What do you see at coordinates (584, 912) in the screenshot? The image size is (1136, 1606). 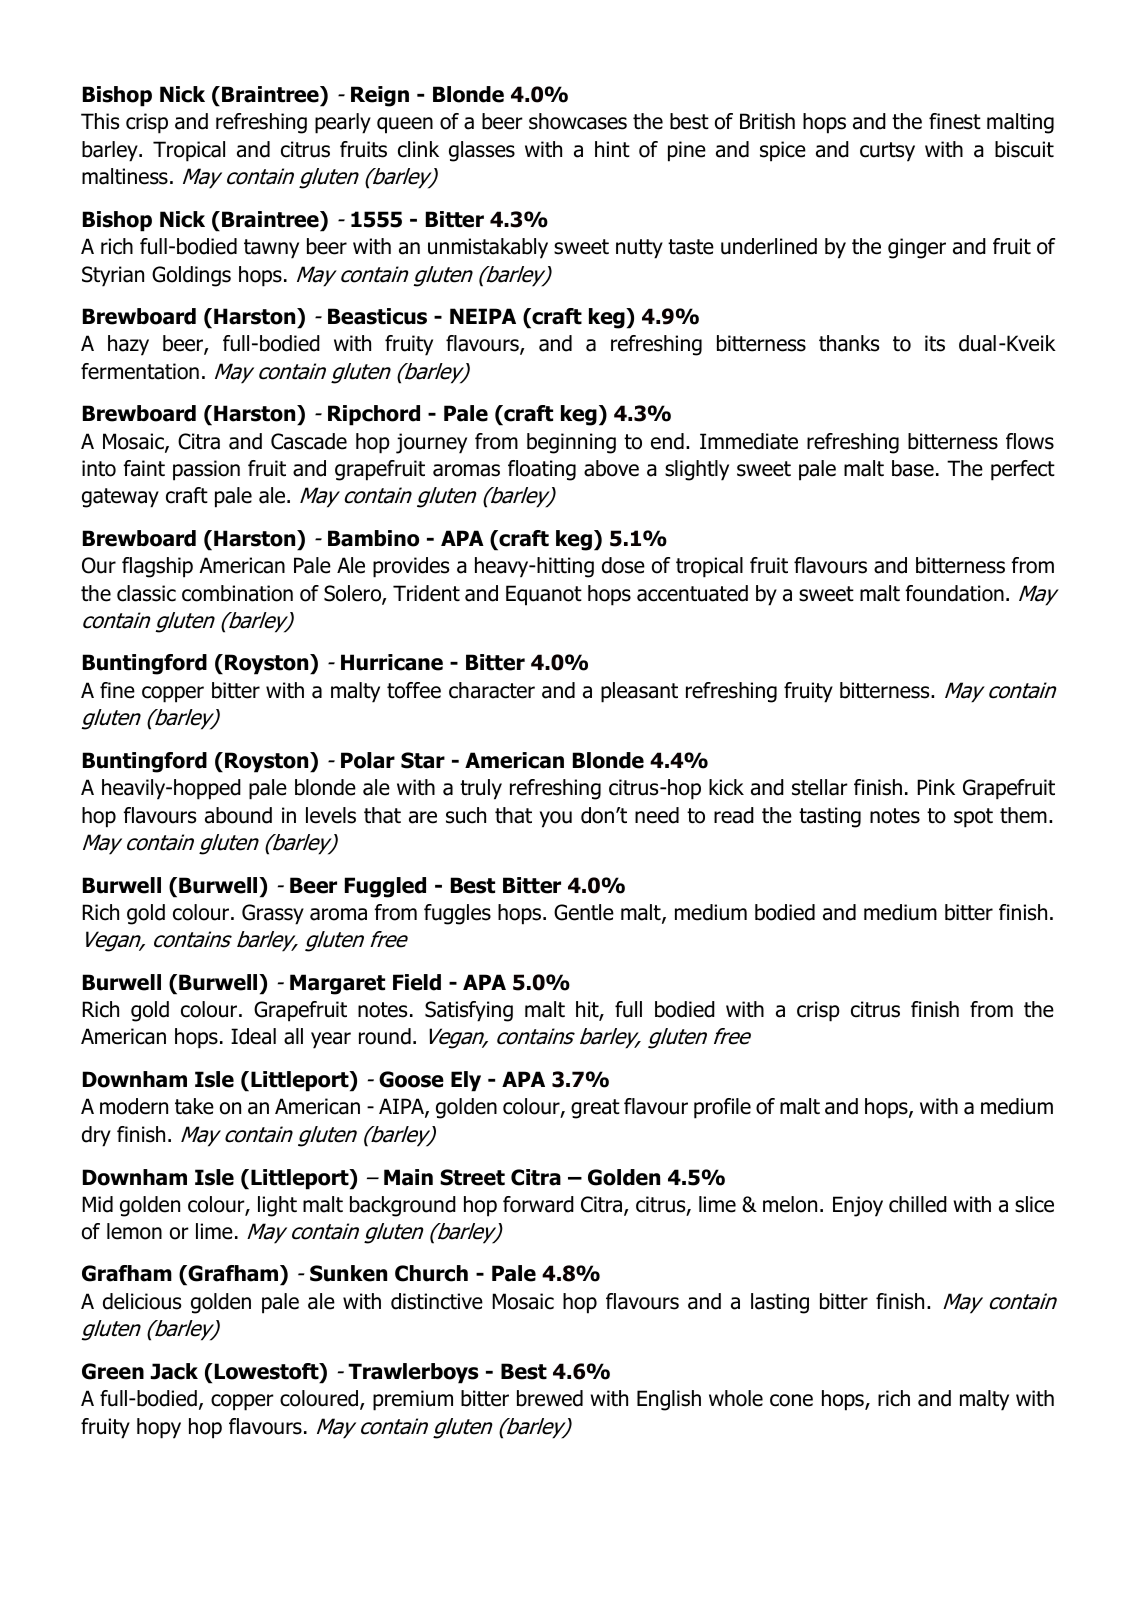 I see `Gentle` at bounding box center [584, 912].
